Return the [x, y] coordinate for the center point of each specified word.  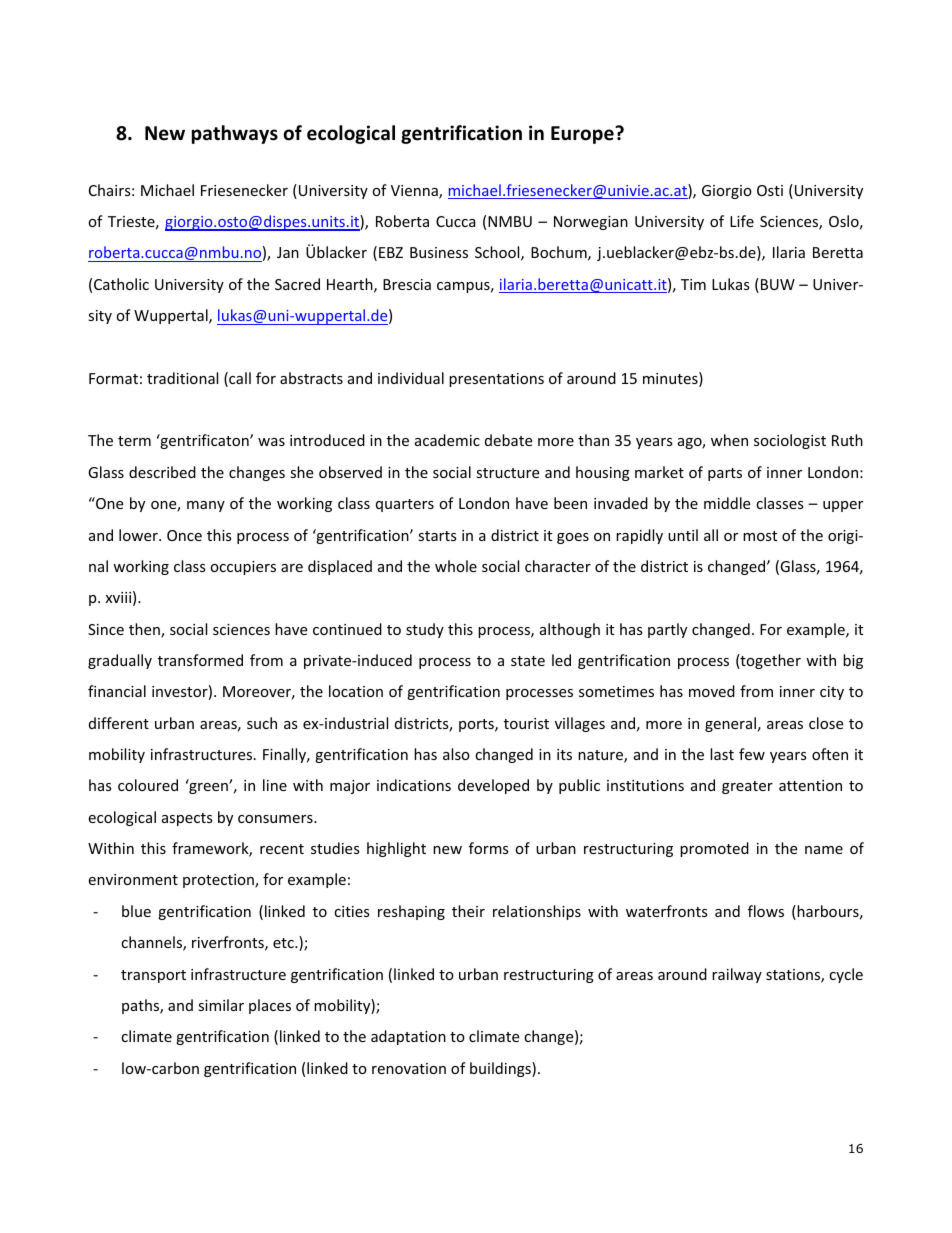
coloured [148, 785]
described [162, 472]
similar [221, 1005]
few [752, 754]
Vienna [415, 192]
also [456, 754]
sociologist [790, 441]
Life [742, 221]
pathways [235, 134]
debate [508, 440]
